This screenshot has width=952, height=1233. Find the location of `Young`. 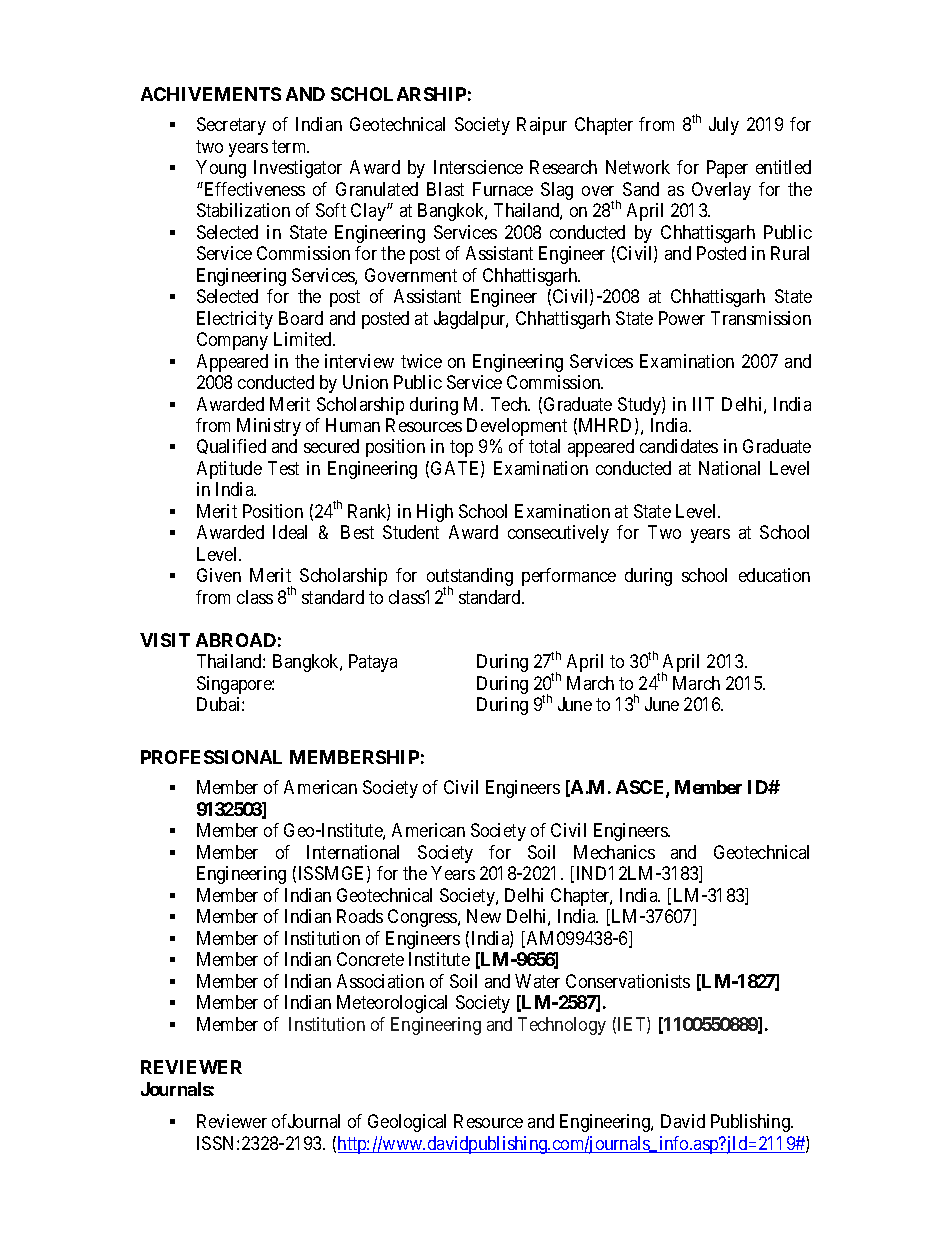

Young is located at coordinates (221, 169).
